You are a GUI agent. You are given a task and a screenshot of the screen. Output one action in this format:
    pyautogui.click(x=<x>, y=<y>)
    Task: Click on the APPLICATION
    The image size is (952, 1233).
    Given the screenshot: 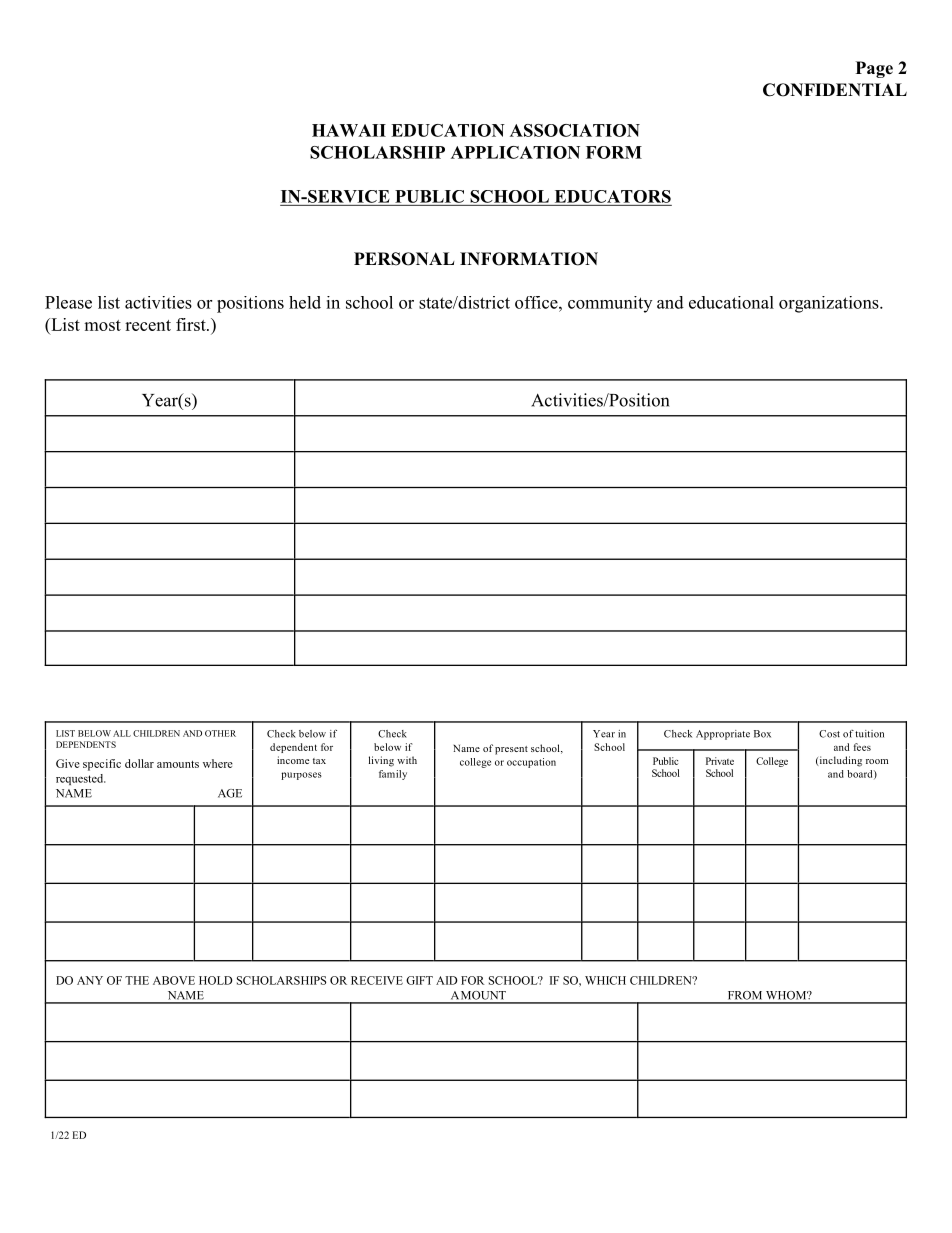 What is the action you would take?
    pyautogui.click(x=515, y=152)
